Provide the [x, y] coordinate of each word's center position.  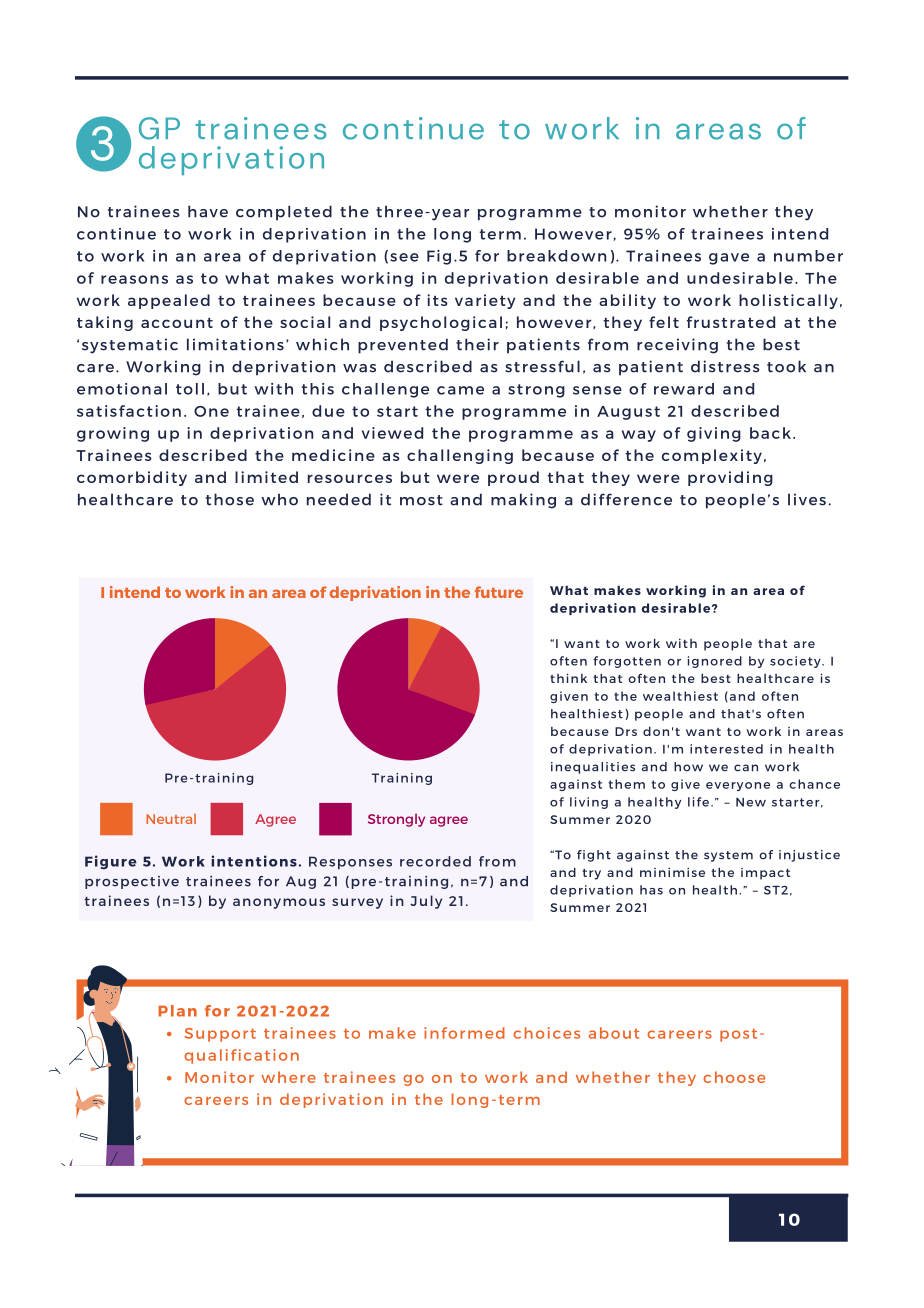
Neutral [171, 819]
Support [220, 1035]
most [421, 500]
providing [730, 478]
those [230, 499]
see [404, 257]
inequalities [593, 768]
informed [464, 1033]
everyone [738, 786]
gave [729, 259]
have [208, 211]
